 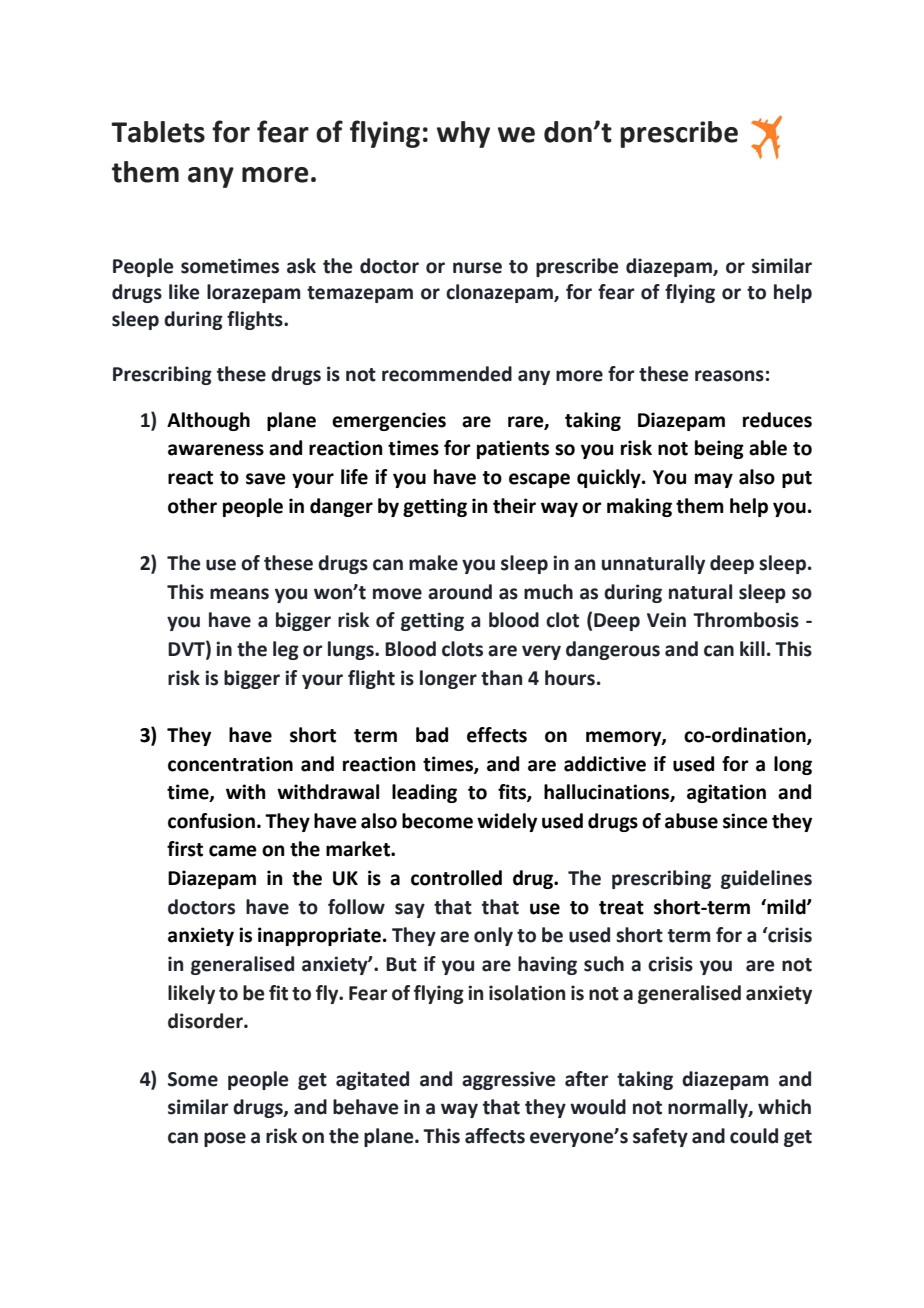 I want to click on pose, so click(x=225, y=1139).
